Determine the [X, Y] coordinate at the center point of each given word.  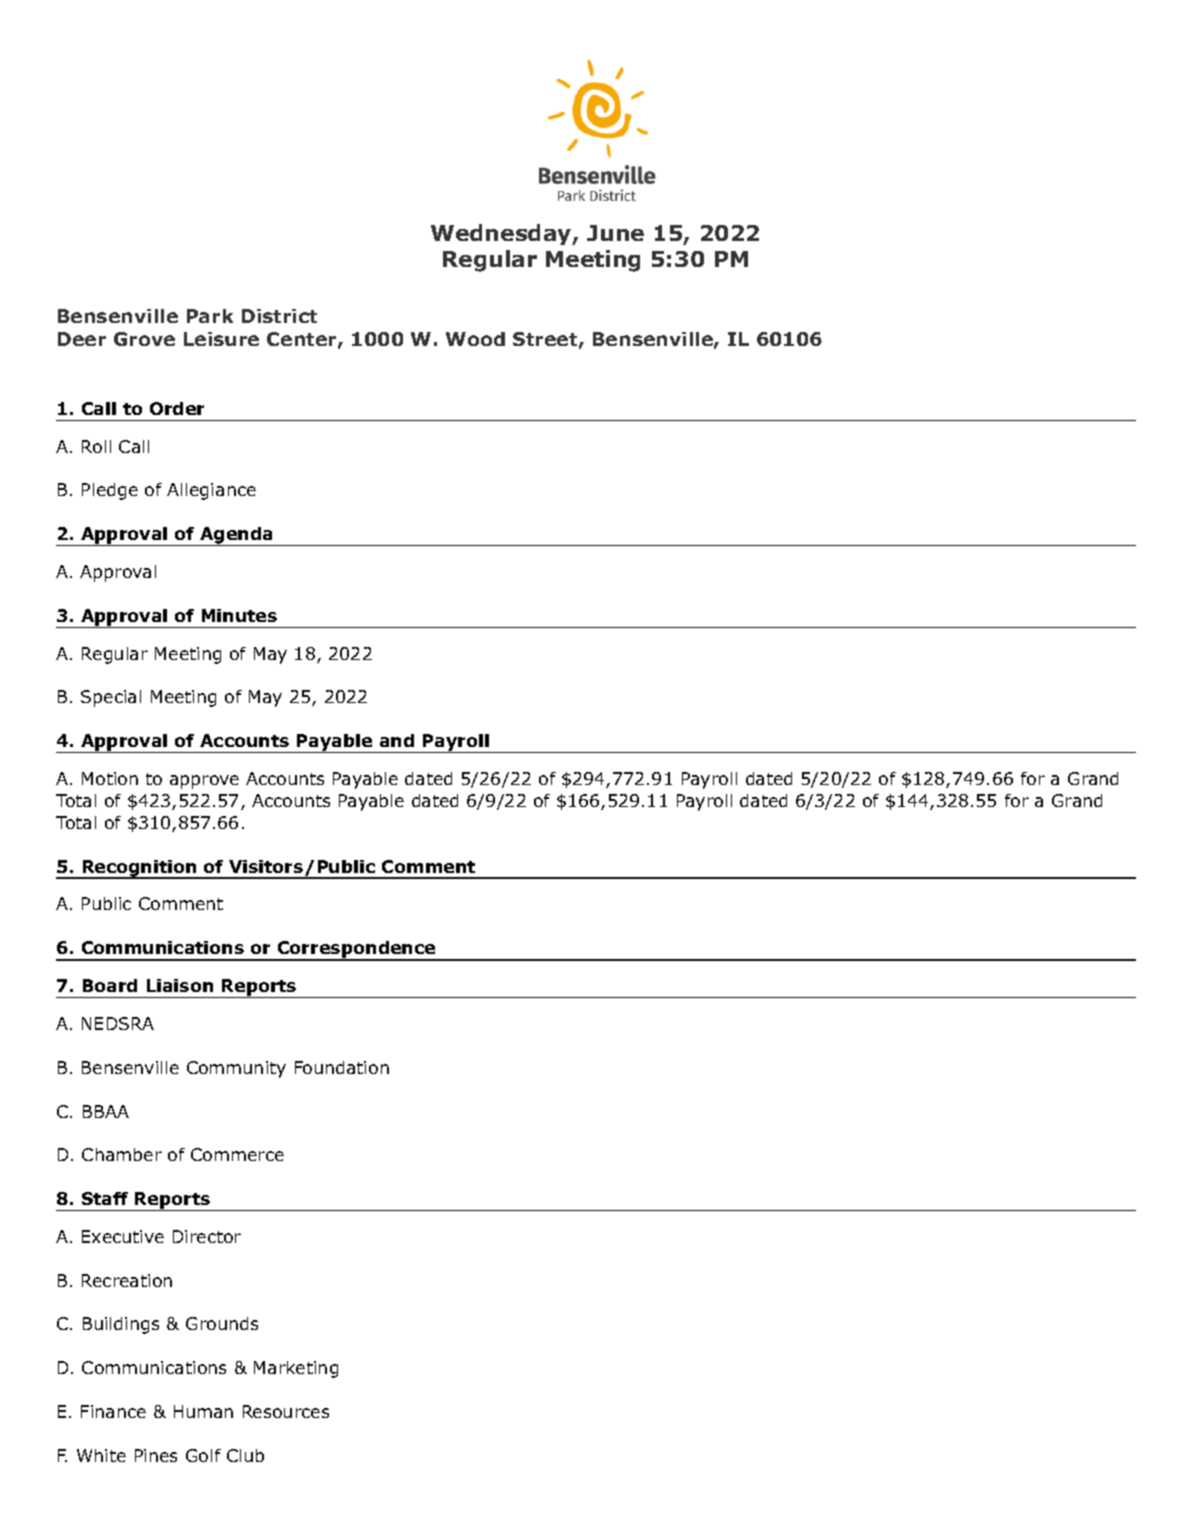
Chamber [122, 1154]
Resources [286, 1411]
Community [236, 1069]
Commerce [237, 1154]
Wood [475, 339]
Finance [113, 1411]
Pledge [110, 491]
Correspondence [356, 951]
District [279, 316]
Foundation [342, 1067]
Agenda [236, 536]
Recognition [139, 869]
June [615, 233]
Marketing [296, 1369]
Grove [144, 339]
